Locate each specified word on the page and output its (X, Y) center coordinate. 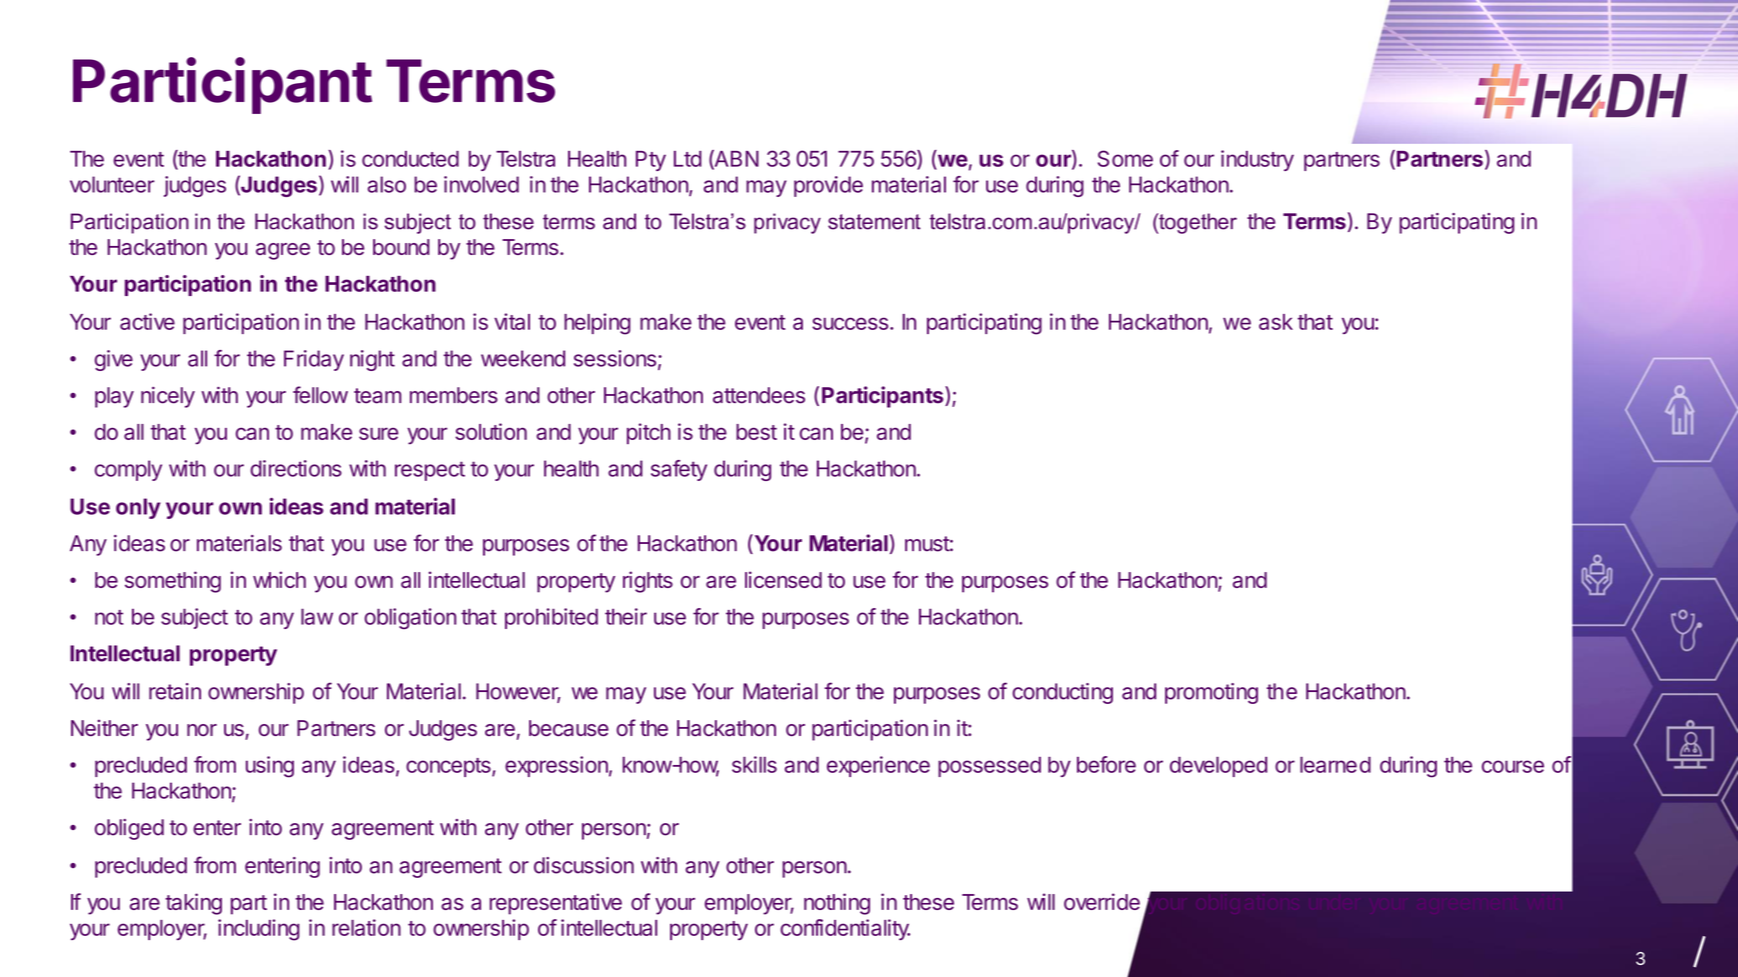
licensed (783, 579)
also (387, 184)
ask (1276, 322)
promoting (1211, 693)
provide (828, 186)
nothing (837, 904)
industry (1257, 160)
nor (202, 730)
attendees (759, 395)
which (279, 579)
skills (754, 764)
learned (1335, 765)
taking (193, 904)
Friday (314, 360)
